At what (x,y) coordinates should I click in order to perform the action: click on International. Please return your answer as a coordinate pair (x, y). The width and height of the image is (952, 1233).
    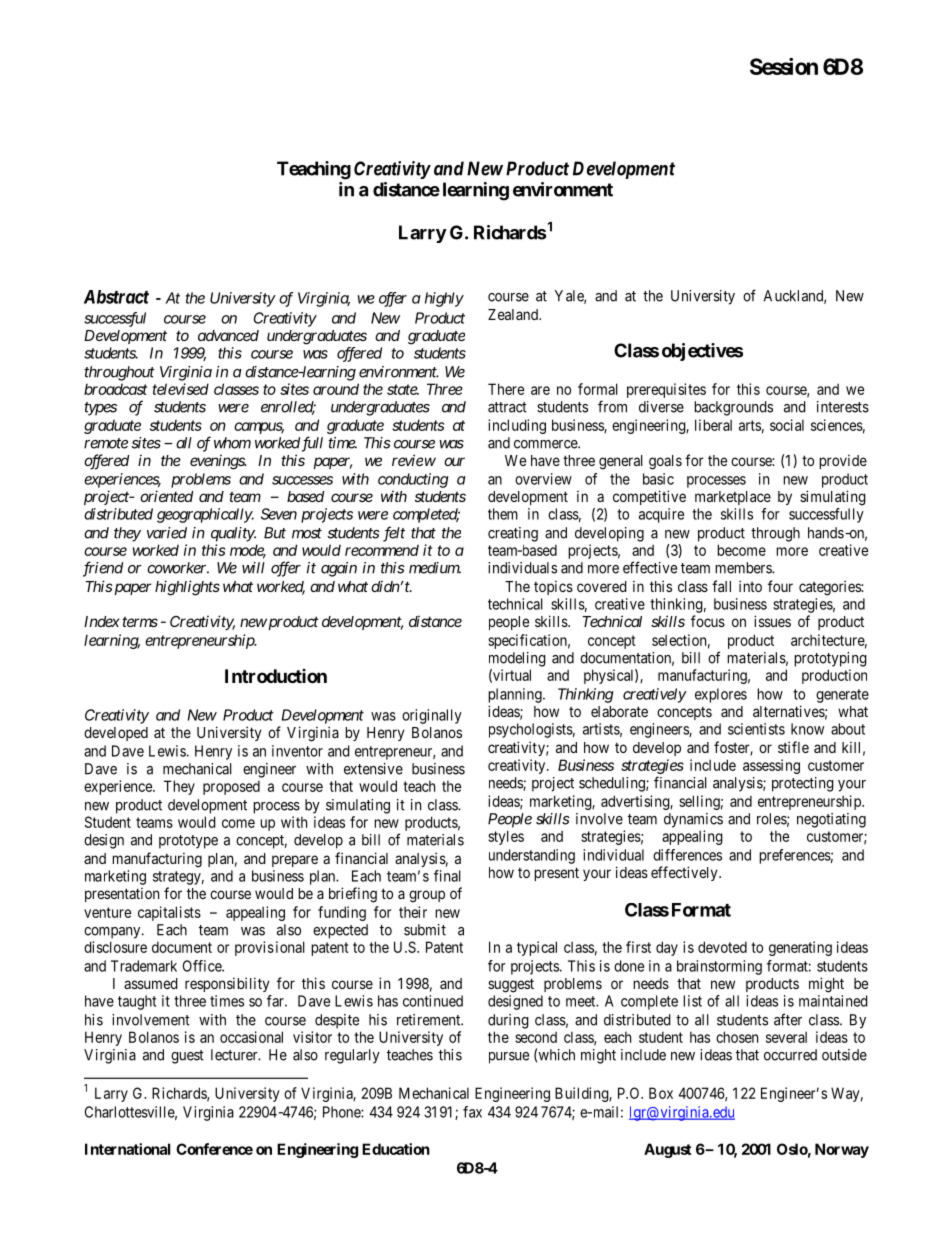
    Looking at the image, I should click on (127, 1149).
